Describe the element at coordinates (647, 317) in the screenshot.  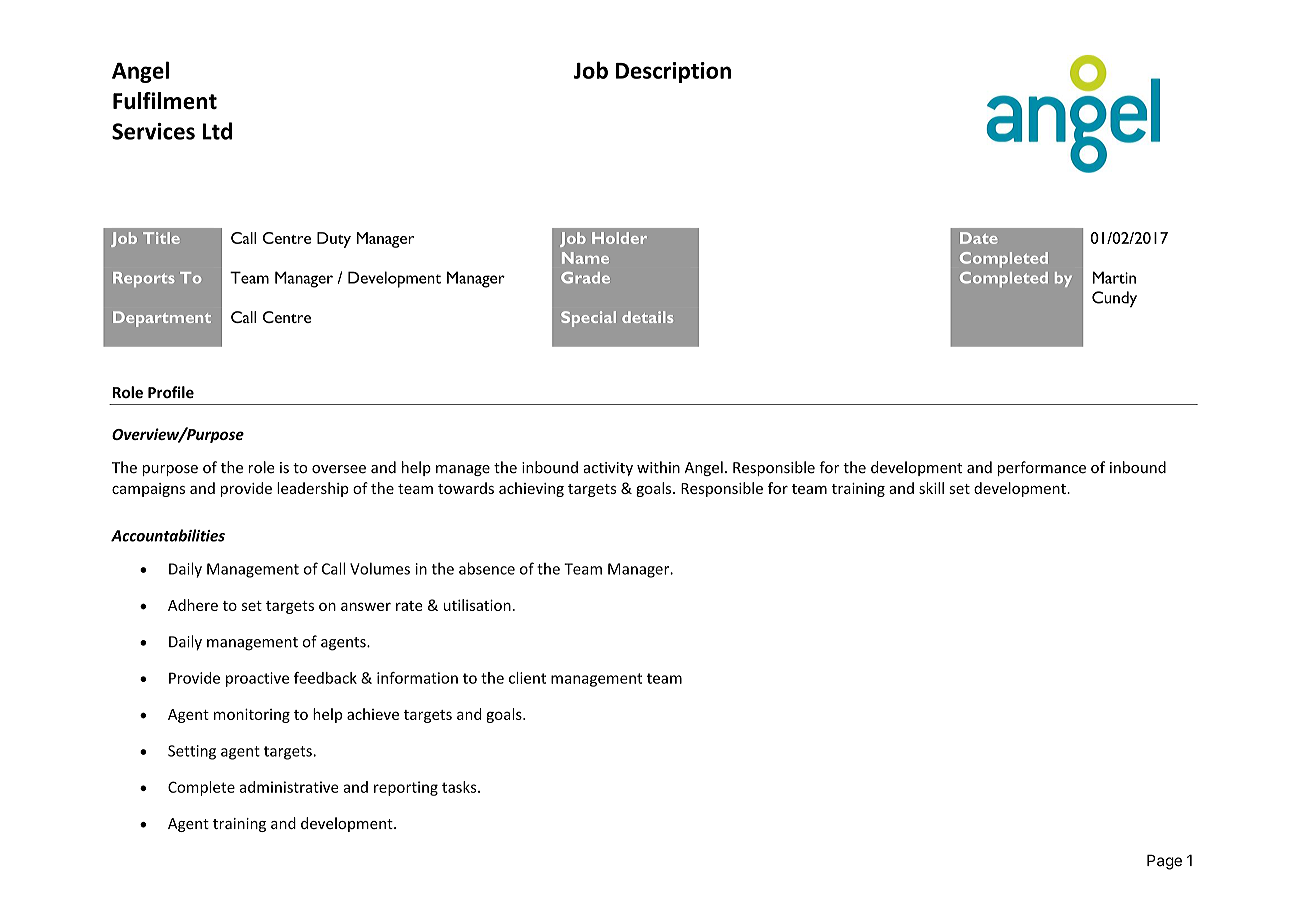
I see `details` at that location.
